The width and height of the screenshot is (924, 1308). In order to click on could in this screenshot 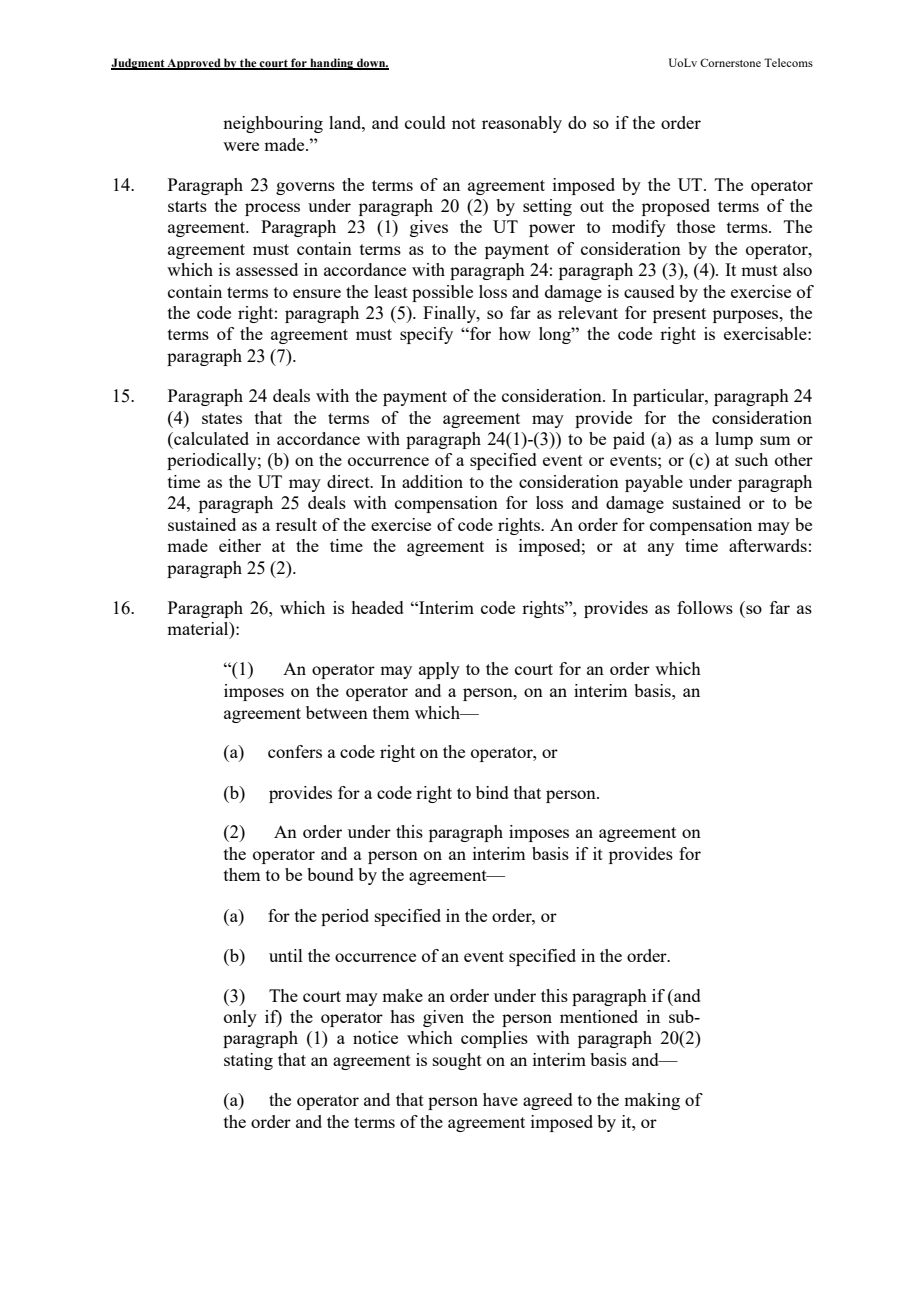, I will do `click(425, 122)`.
